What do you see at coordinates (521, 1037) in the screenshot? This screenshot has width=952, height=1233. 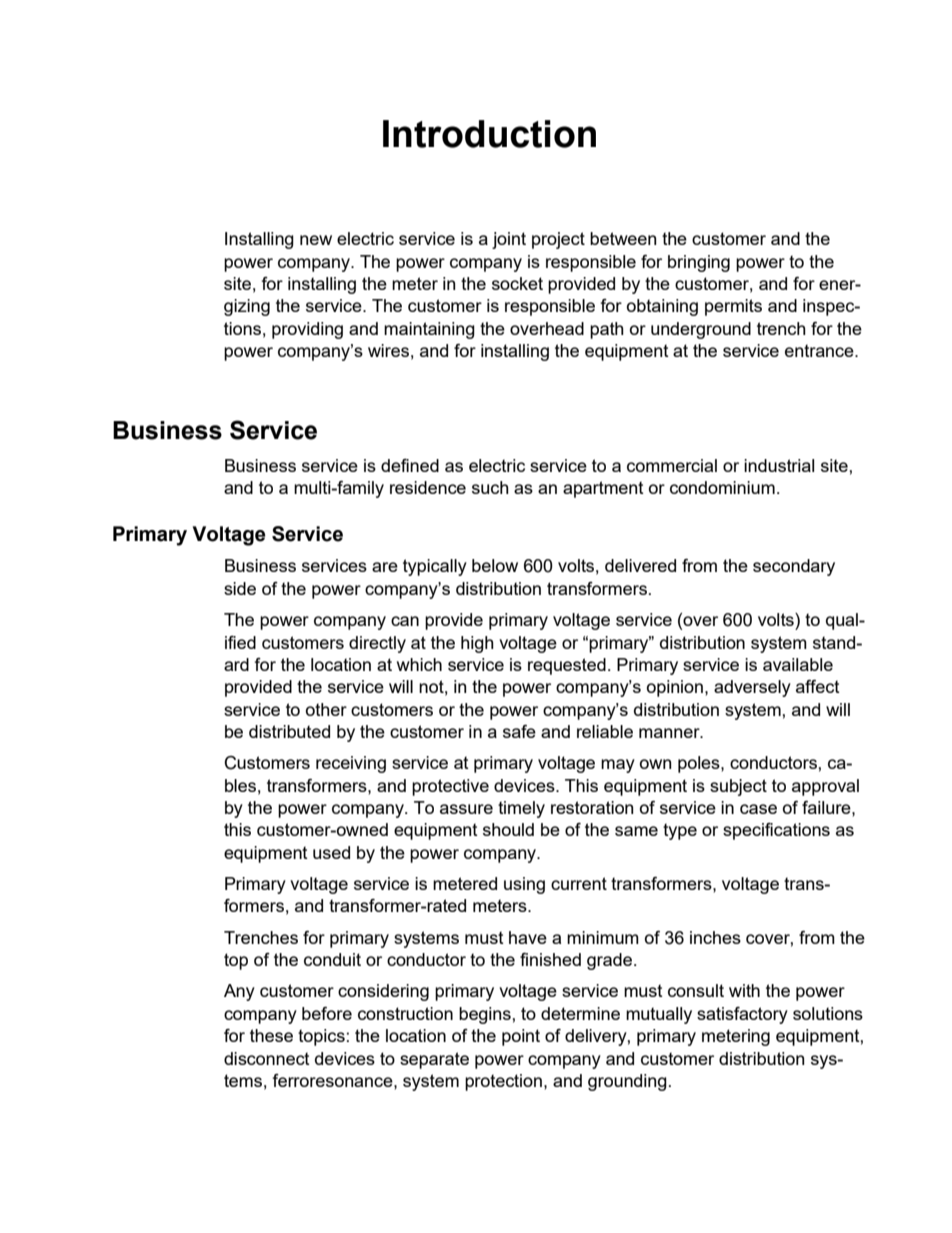 I see `point` at bounding box center [521, 1037].
